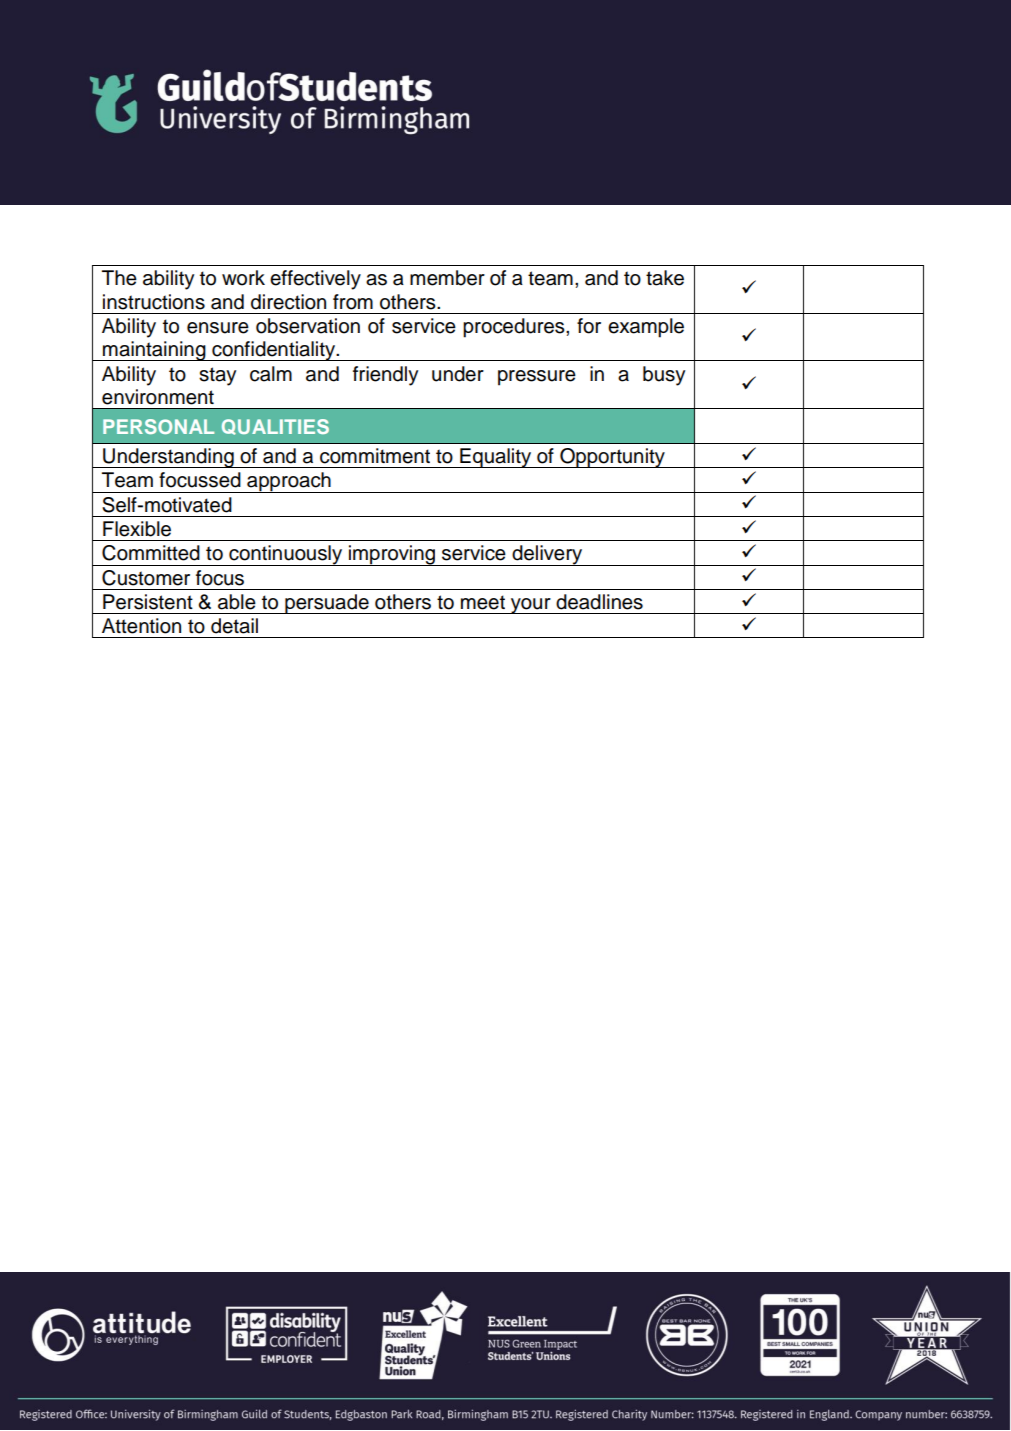 This screenshot has height=1431, width=1011. I want to click on work, so click(243, 278).
